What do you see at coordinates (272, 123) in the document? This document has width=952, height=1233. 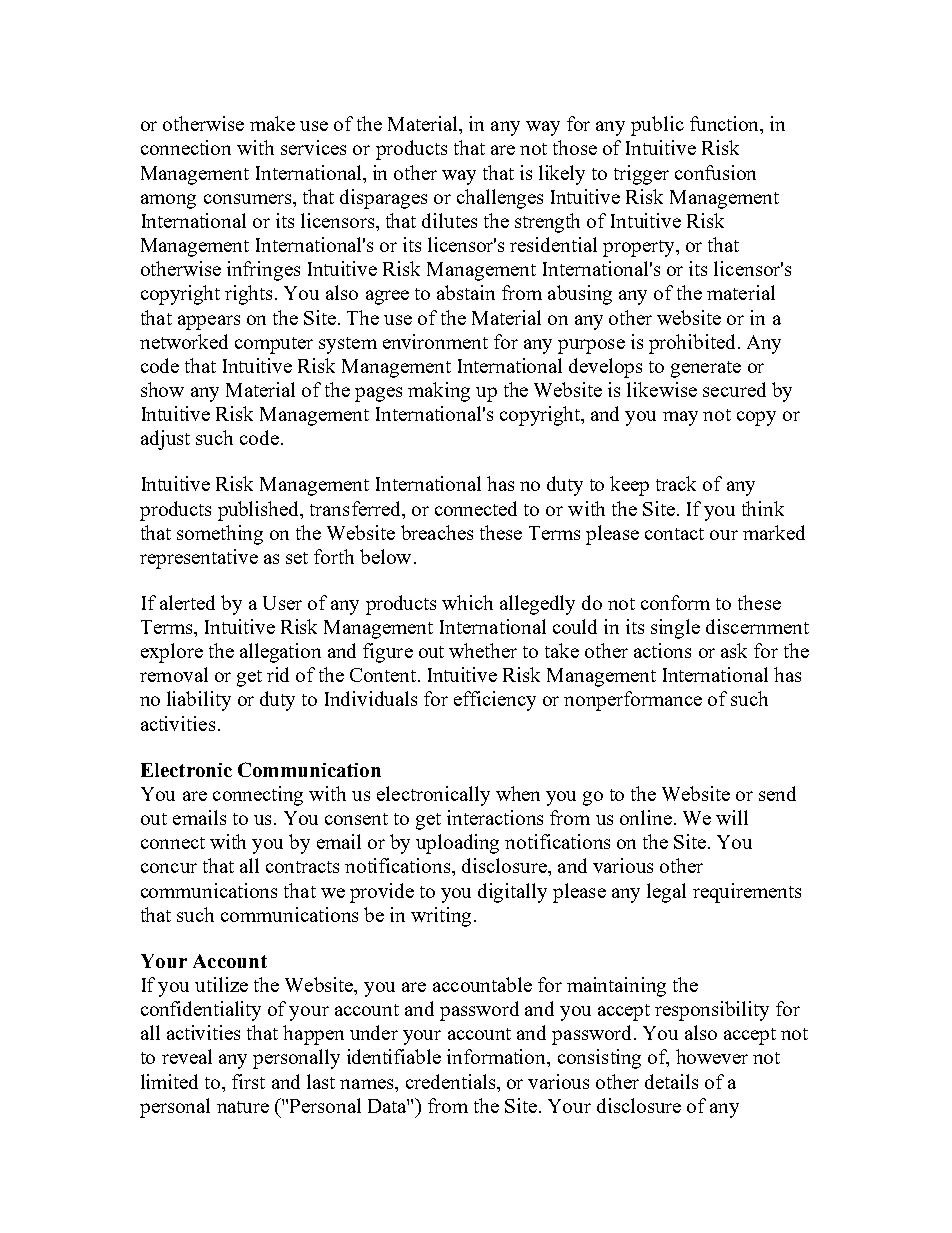 I see `make` at bounding box center [272, 123].
